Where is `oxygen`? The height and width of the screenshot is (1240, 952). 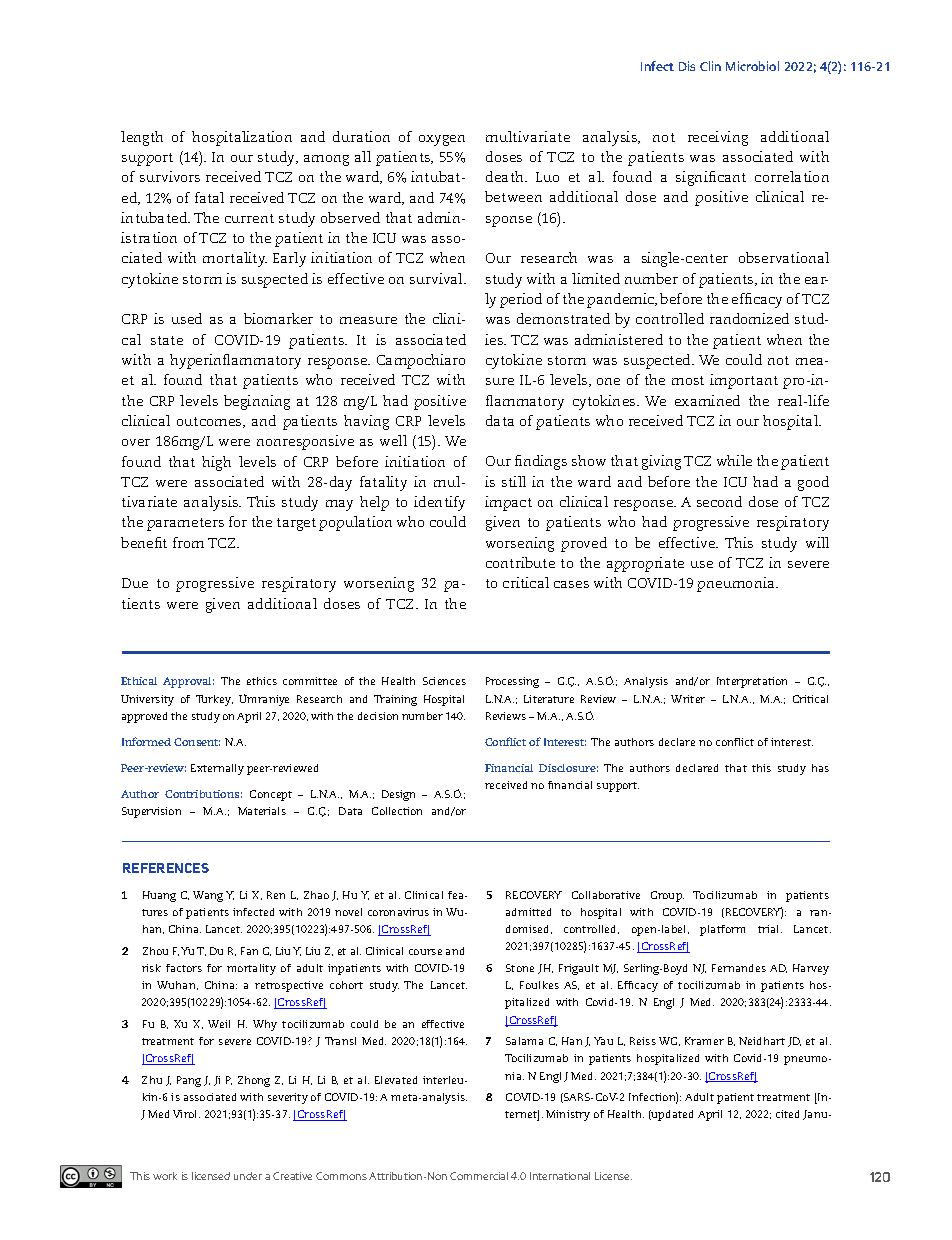
oxygen is located at coordinates (442, 140).
